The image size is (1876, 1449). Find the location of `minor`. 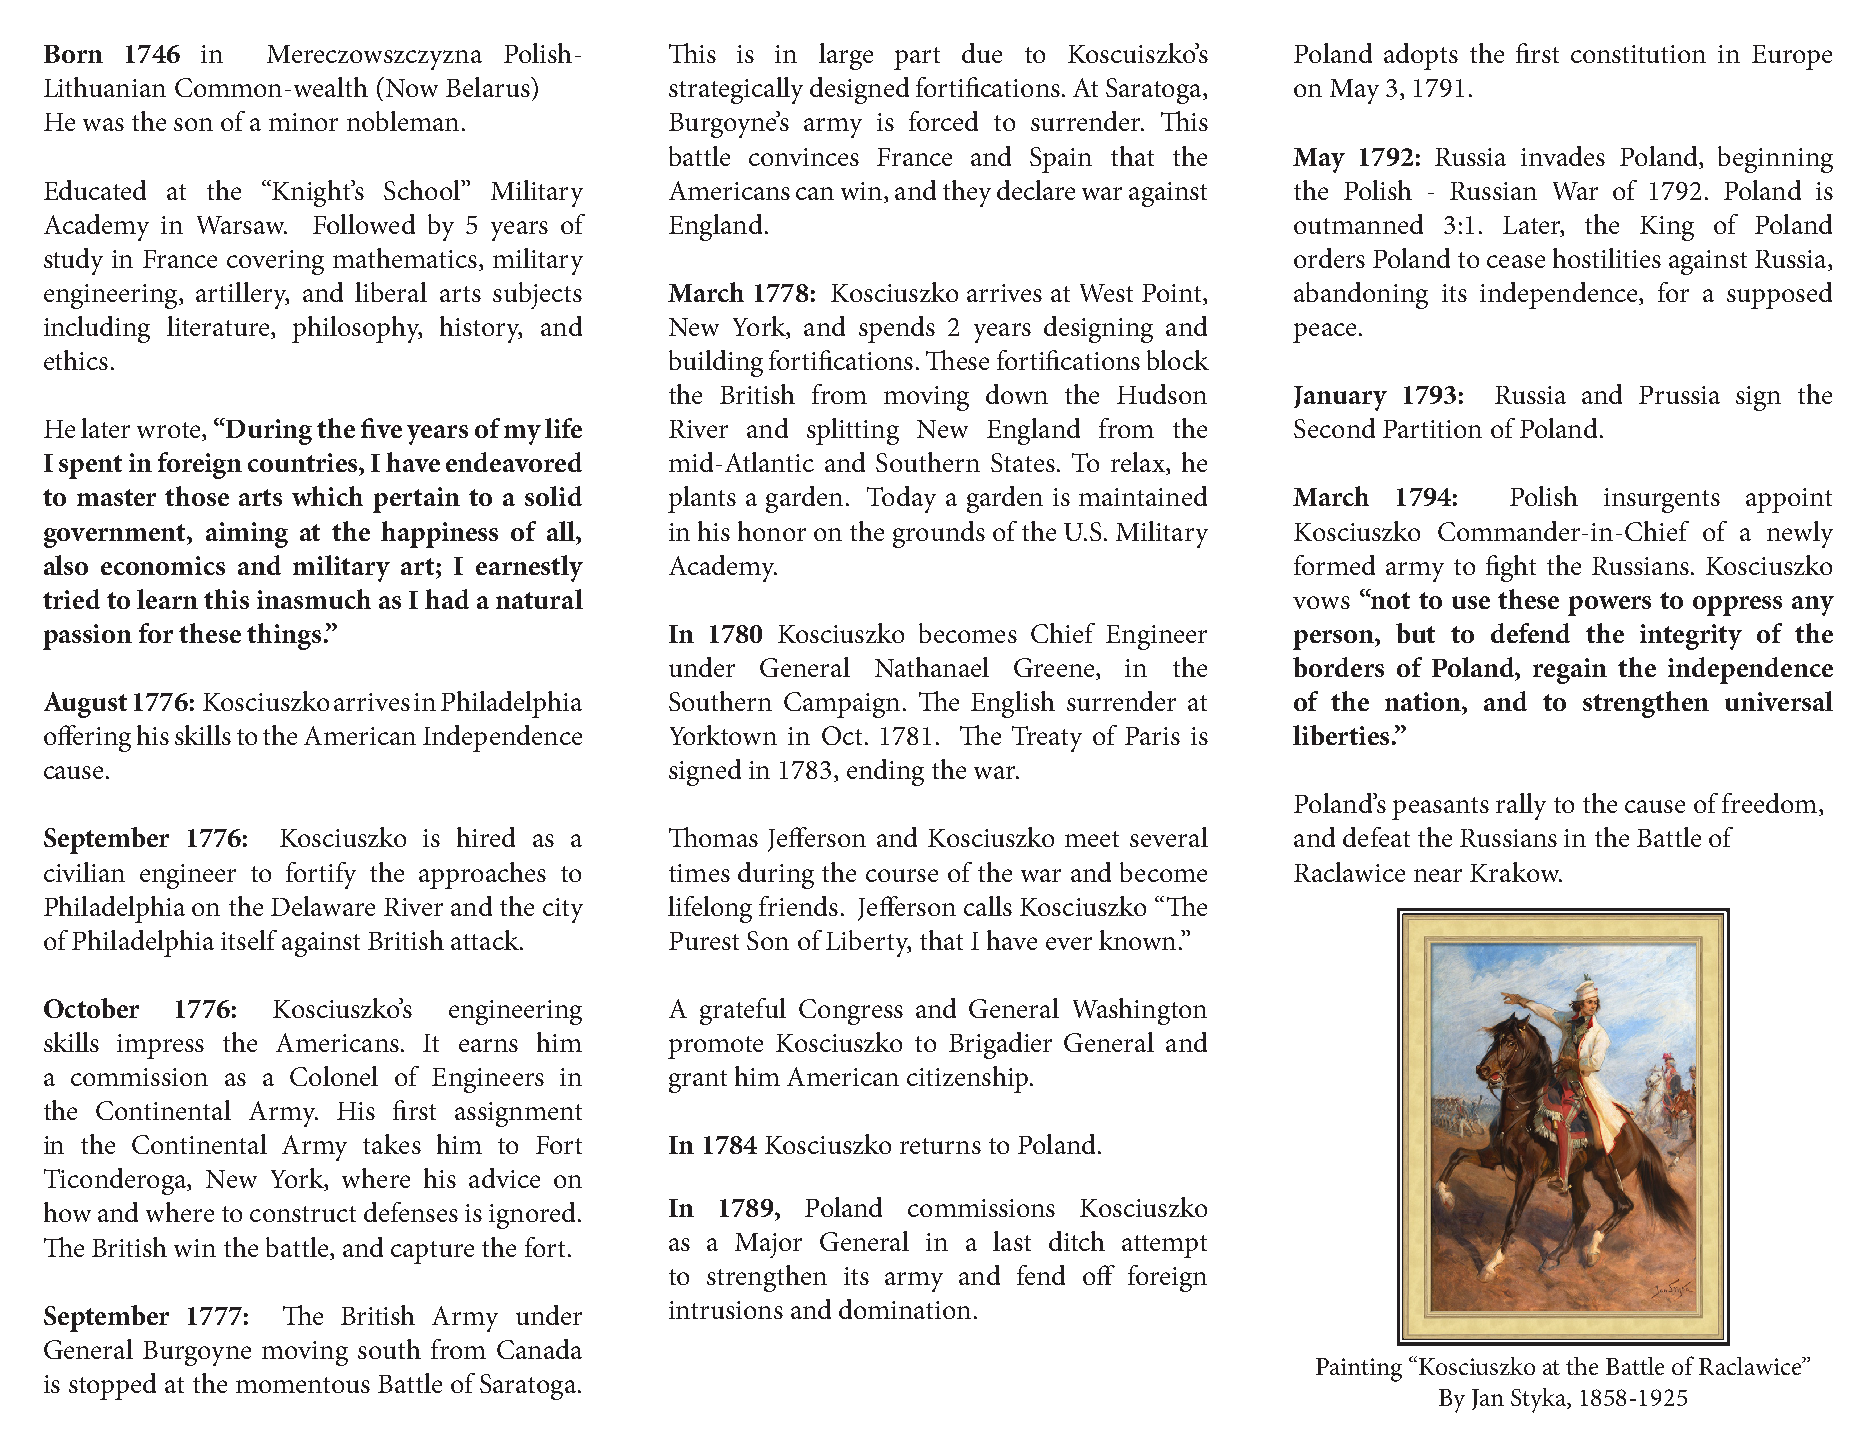

minor is located at coordinates (303, 122).
